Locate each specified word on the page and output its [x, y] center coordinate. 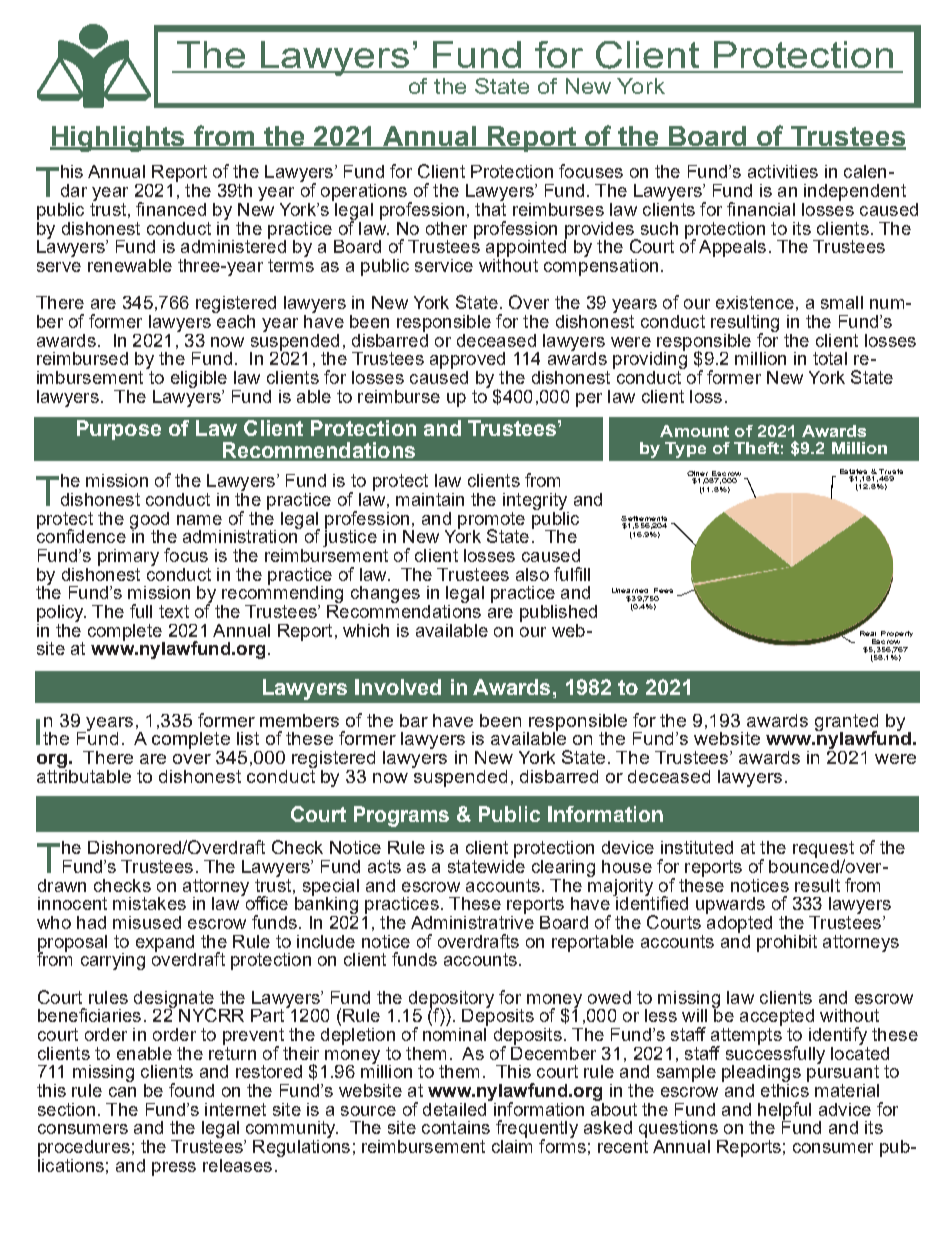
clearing [563, 868]
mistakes [149, 903]
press [174, 1169]
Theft [756, 448]
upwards [730, 905]
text [174, 611]
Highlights [119, 139]
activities [783, 171]
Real [868, 633]
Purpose [119, 430]
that [490, 208]
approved [467, 360]
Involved [398, 687]
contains [456, 1127]
